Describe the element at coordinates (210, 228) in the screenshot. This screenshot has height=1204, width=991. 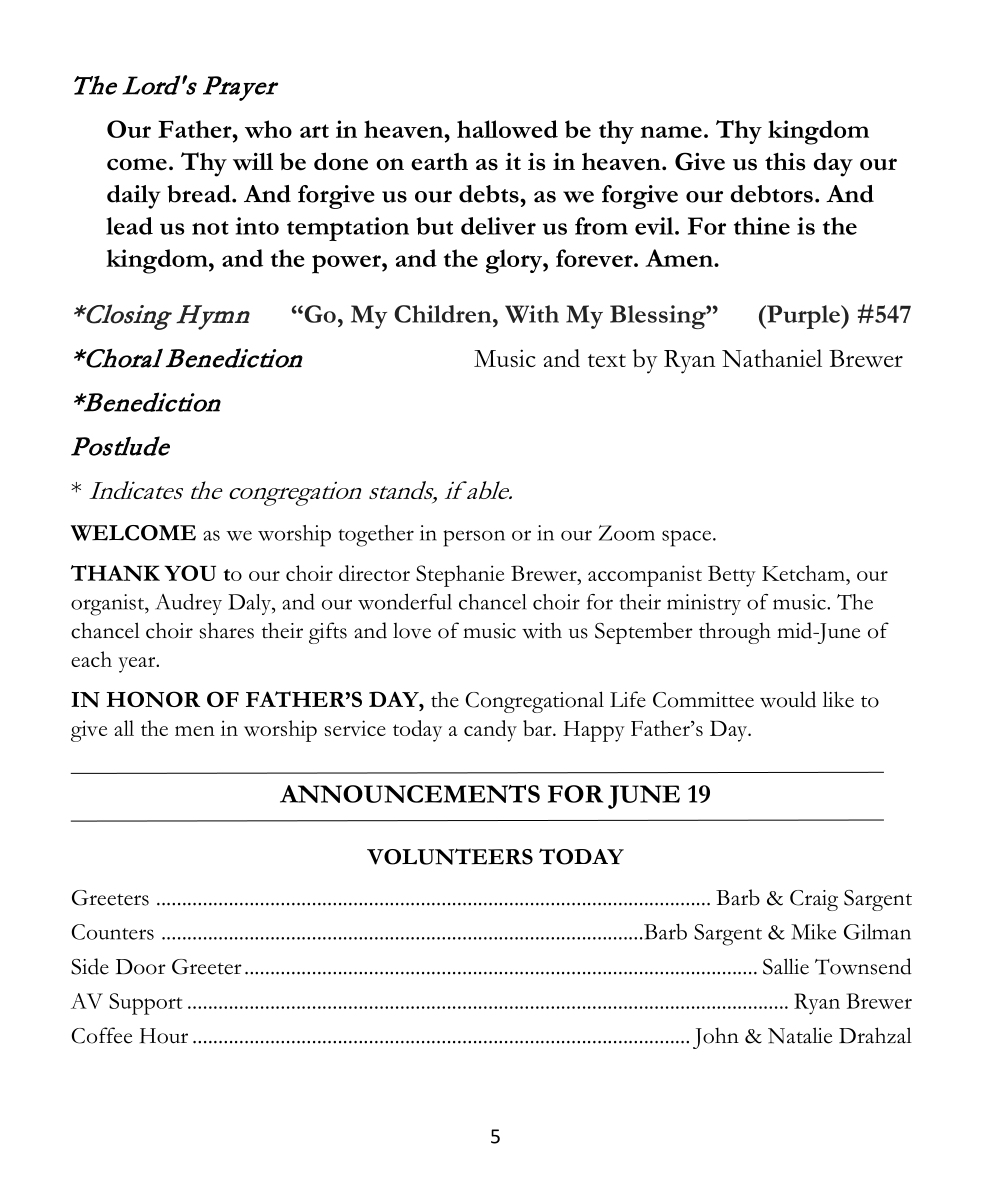
I see `not` at that location.
